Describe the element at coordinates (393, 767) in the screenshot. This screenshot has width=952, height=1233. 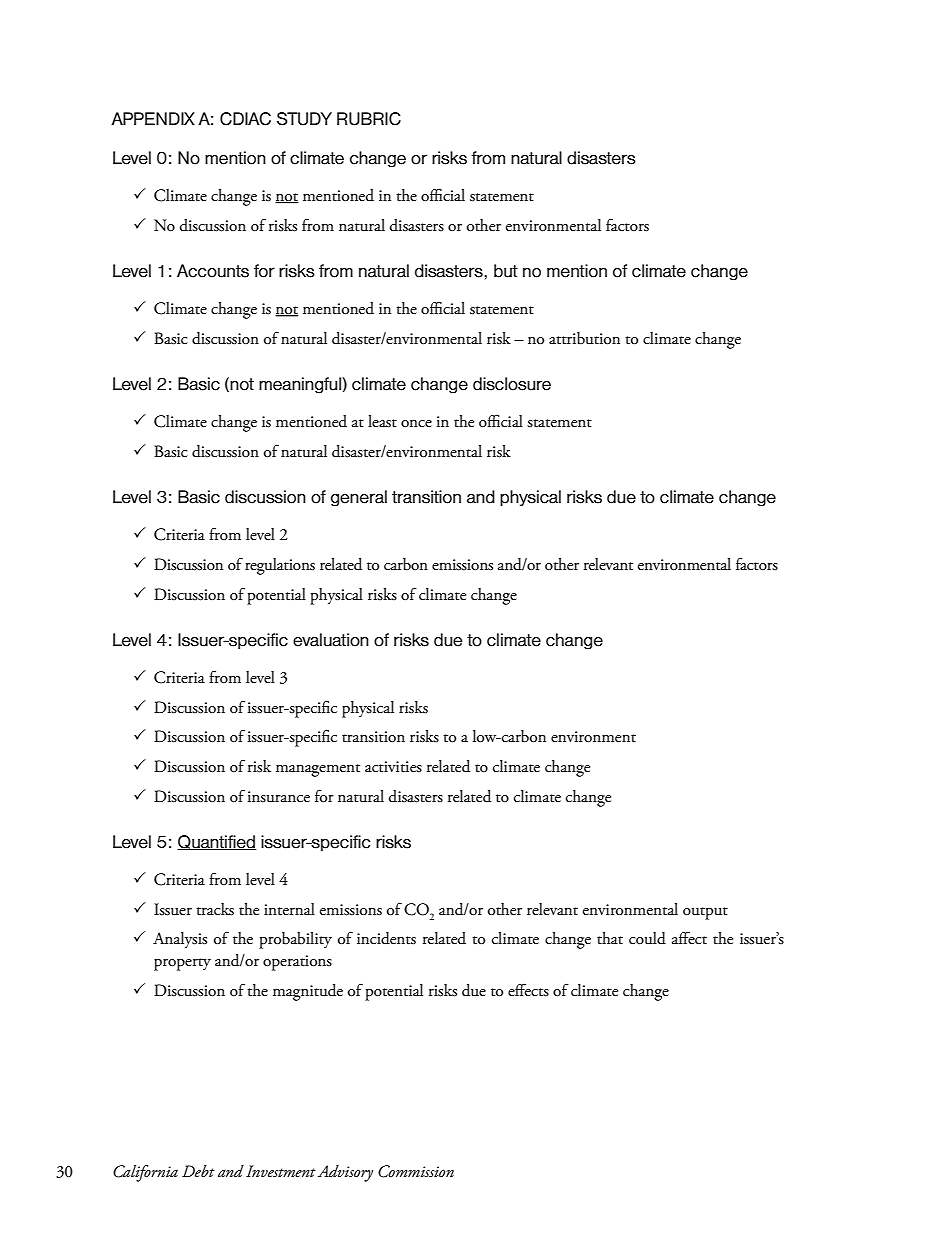
I see `activities` at that location.
